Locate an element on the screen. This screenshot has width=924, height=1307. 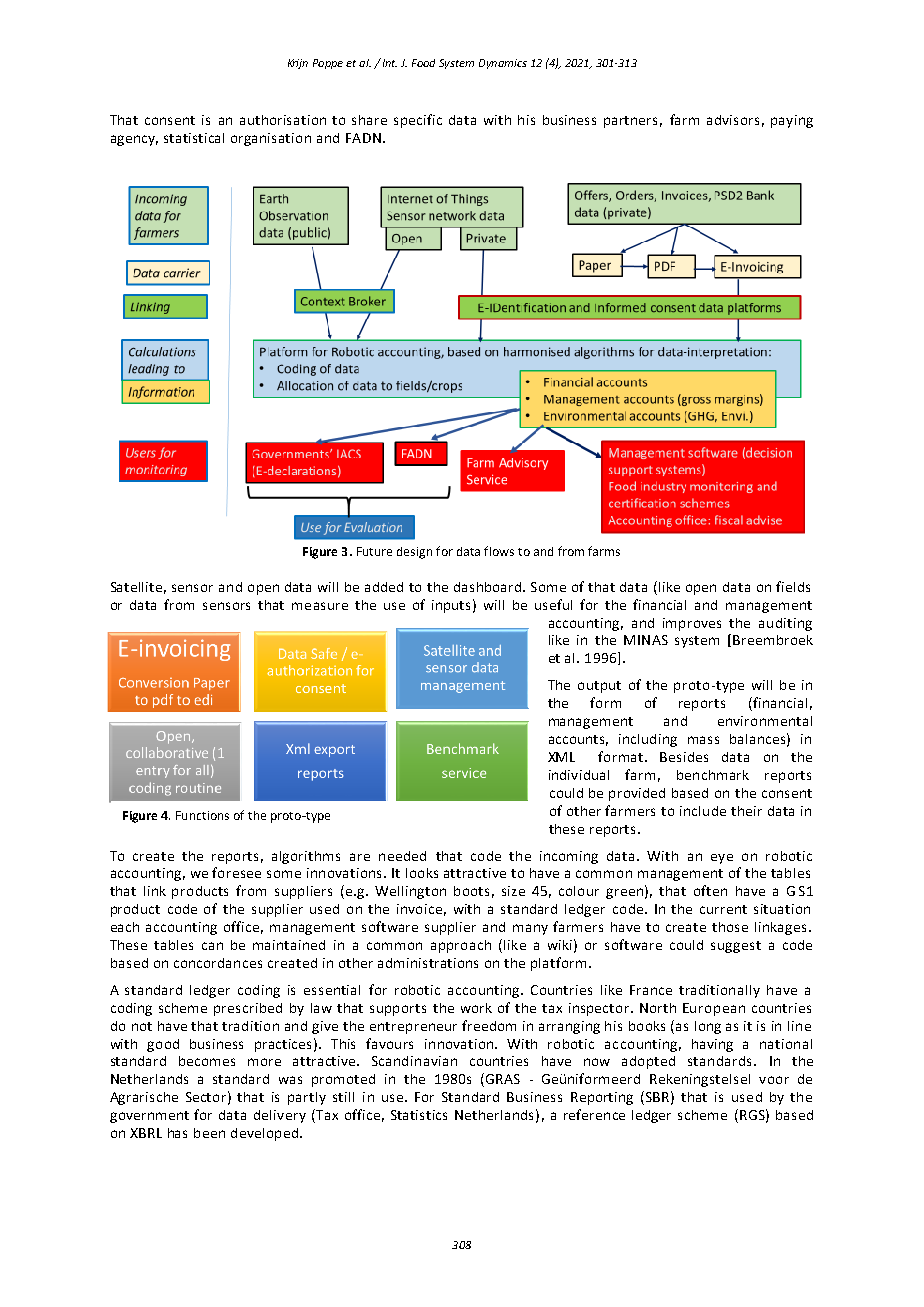
specific is located at coordinates (418, 121).
